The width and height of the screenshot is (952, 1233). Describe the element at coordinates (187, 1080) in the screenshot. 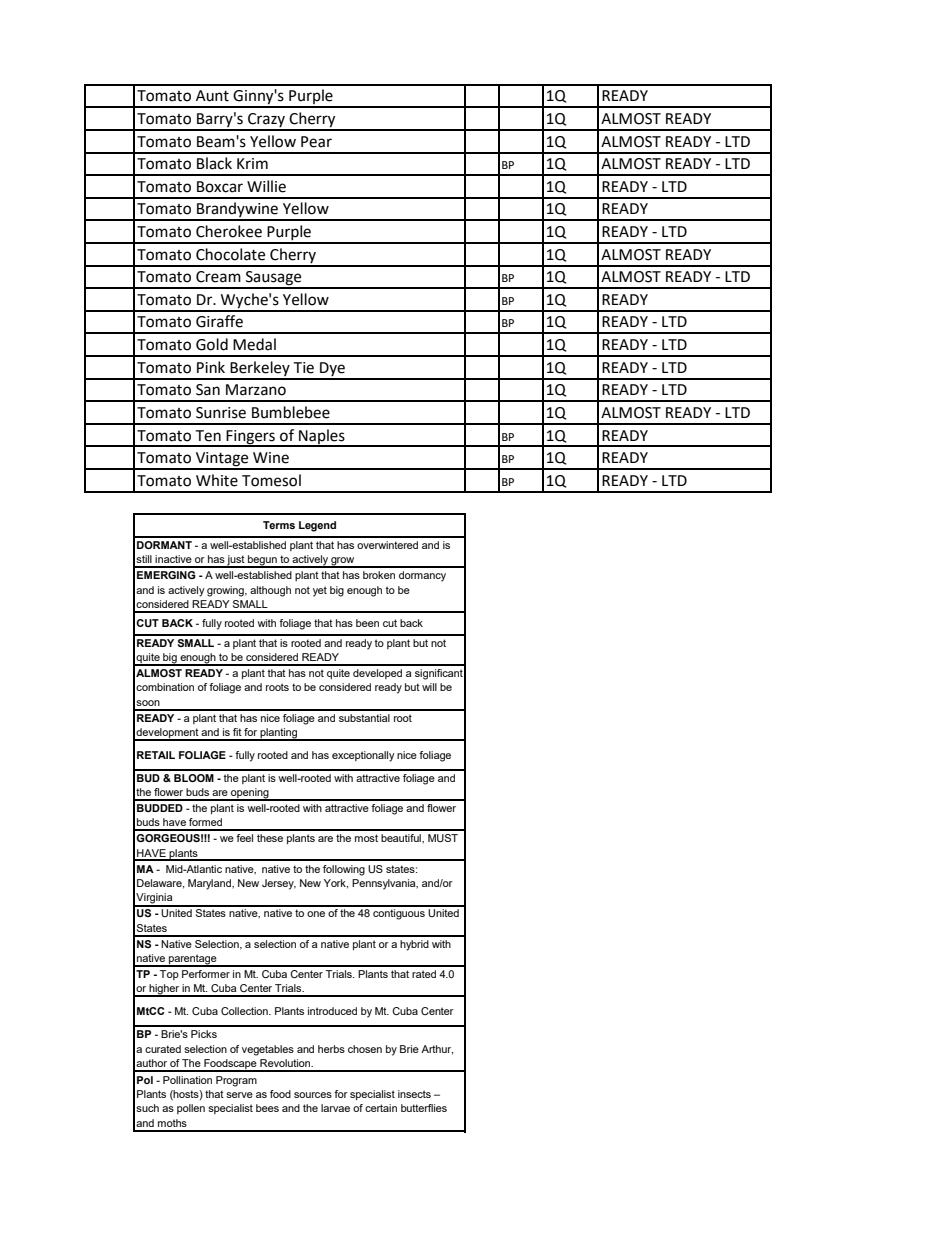

I see `Pollination` at that location.
